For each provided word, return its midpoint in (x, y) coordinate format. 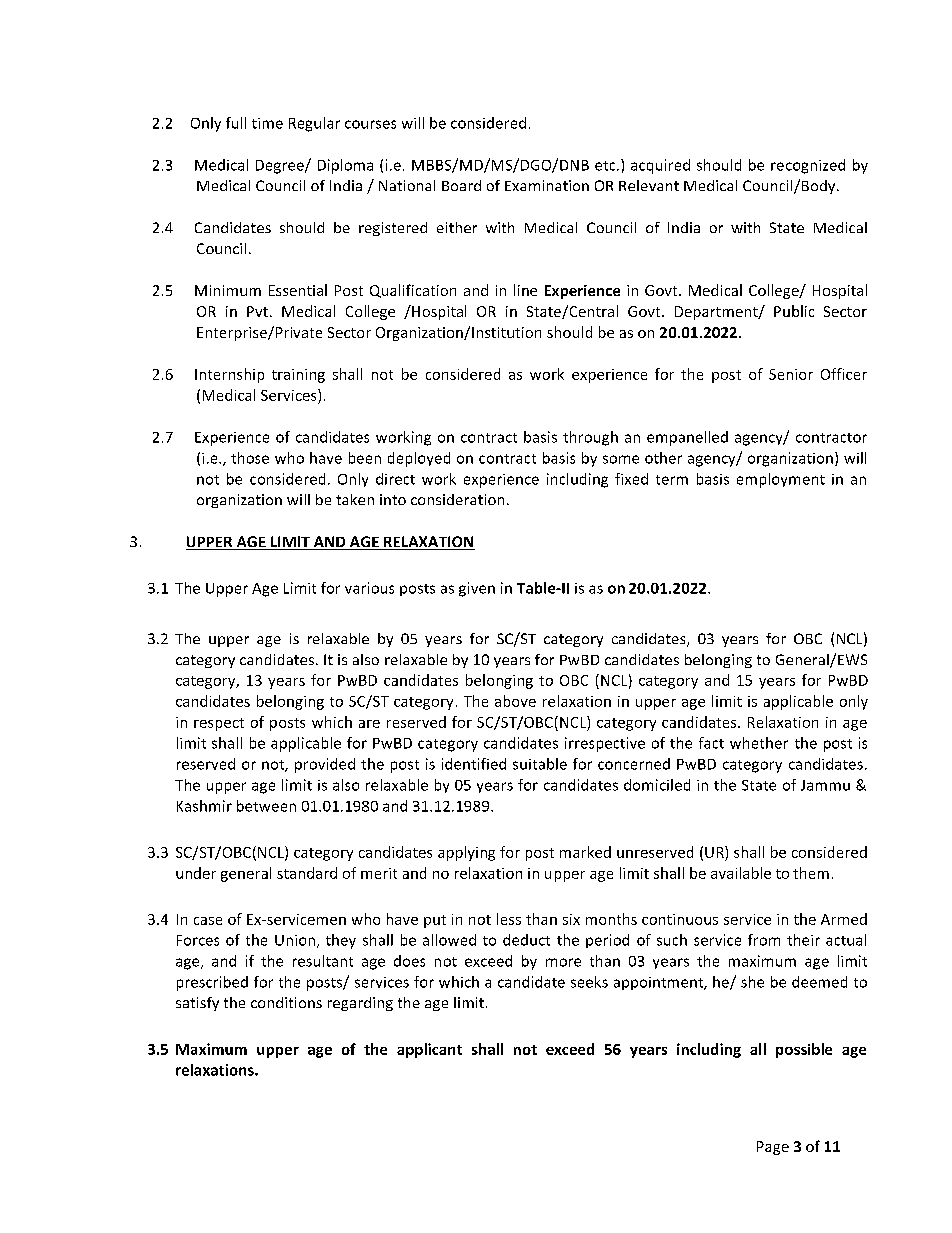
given (477, 589)
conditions (286, 1002)
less (509, 919)
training (298, 376)
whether (759, 743)
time (267, 123)
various (369, 588)
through (590, 438)
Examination (547, 185)
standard (307, 873)
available (741, 873)
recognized (808, 166)
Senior (791, 374)
